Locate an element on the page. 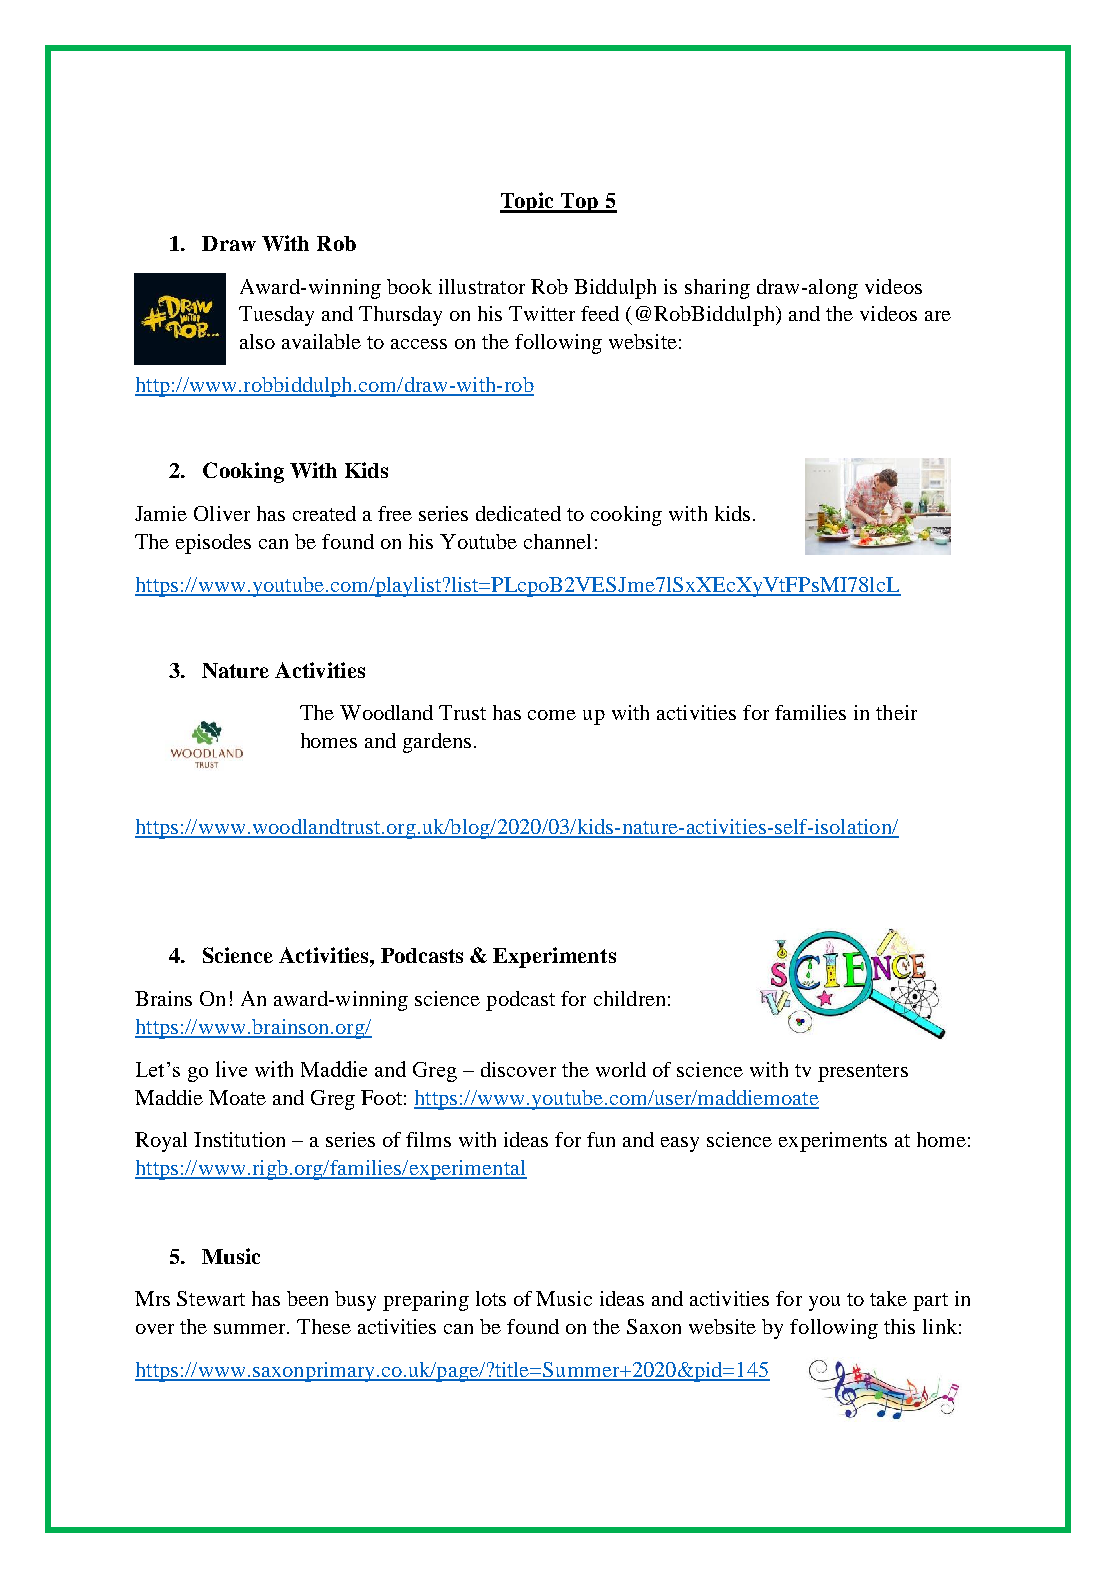  their is located at coordinates (896, 712).
